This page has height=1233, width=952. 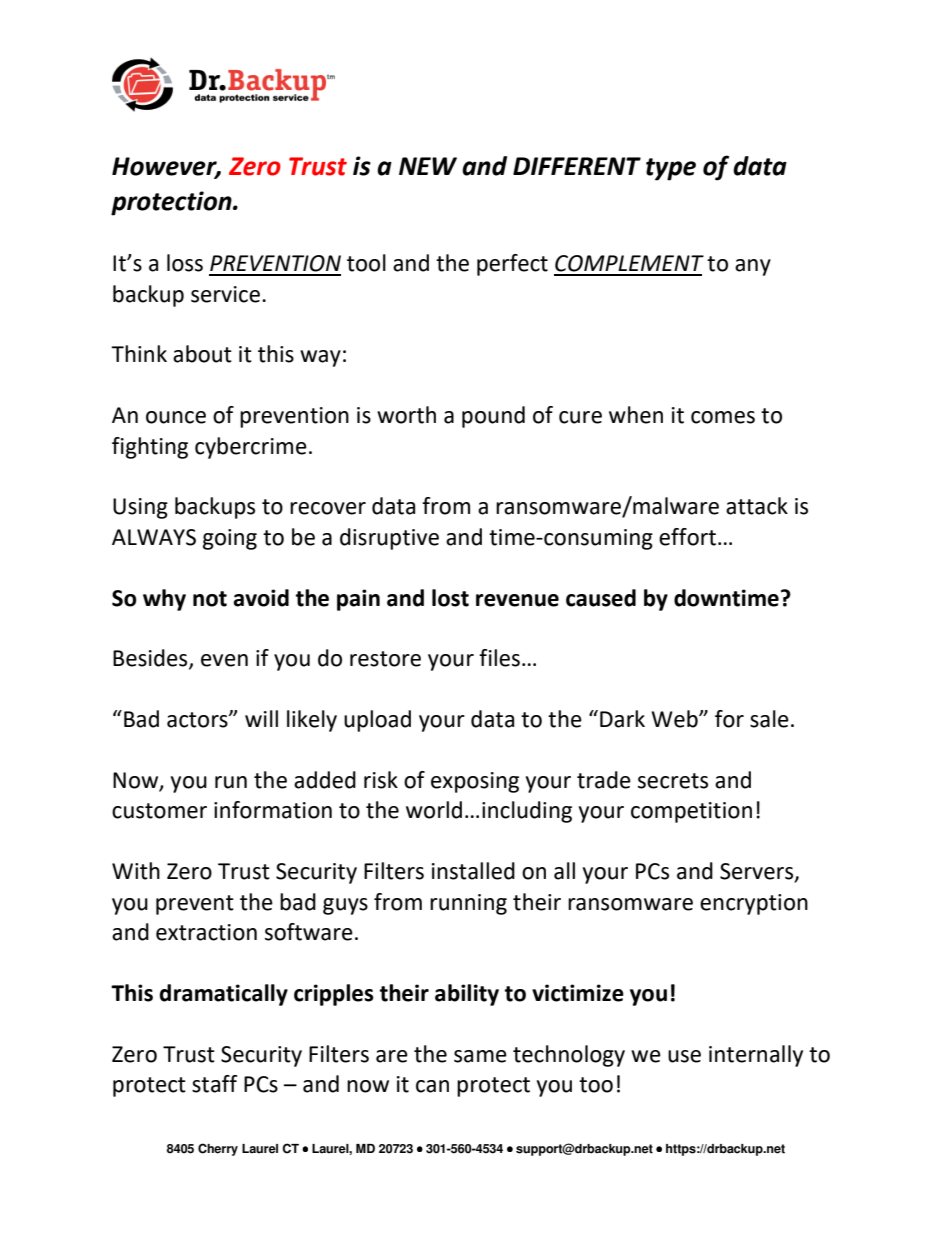 What do you see at coordinates (601, 598) in the page?
I see `caused` at bounding box center [601, 598].
